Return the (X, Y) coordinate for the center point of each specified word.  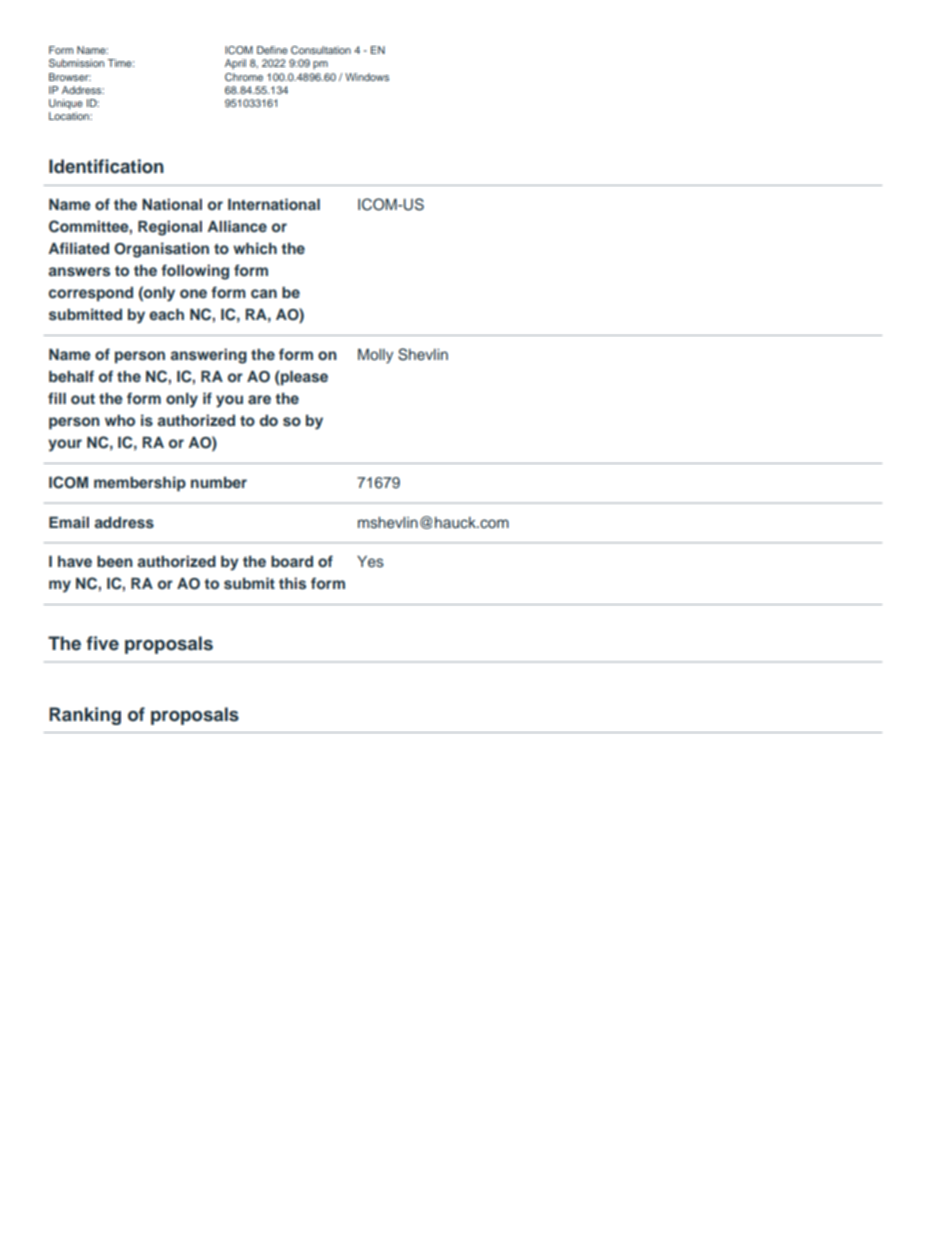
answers (79, 272)
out (83, 399)
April (235, 64)
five (103, 643)
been (115, 561)
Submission (76, 63)
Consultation (321, 50)
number (219, 482)
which (255, 248)
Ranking (85, 716)
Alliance (237, 226)
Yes (370, 561)
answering (208, 356)
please (303, 378)
